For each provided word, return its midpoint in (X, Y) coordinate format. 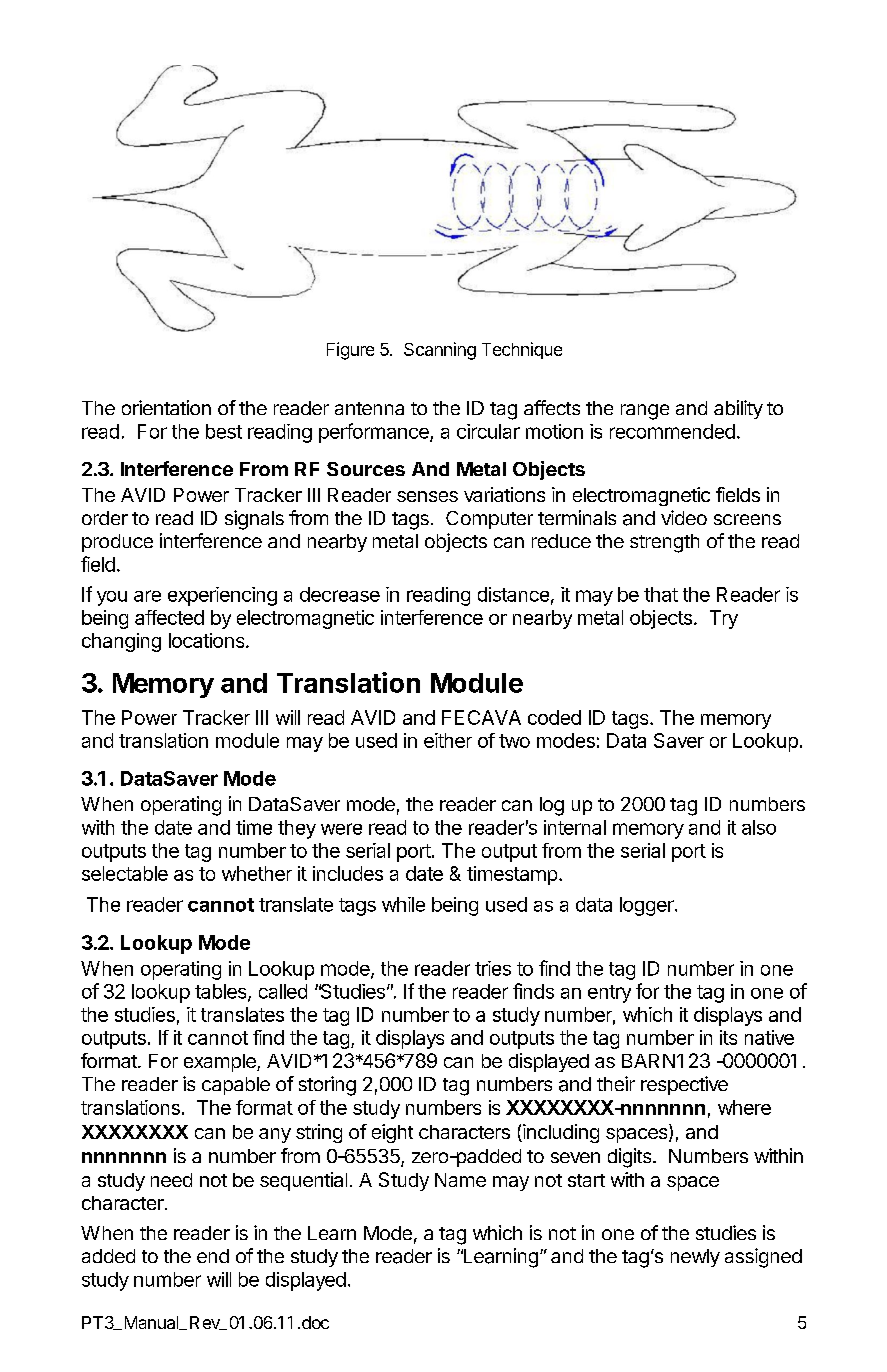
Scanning (440, 351)
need (171, 1180)
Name (460, 1180)
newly (695, 1258)
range (645, 412)
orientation (166, 407)
